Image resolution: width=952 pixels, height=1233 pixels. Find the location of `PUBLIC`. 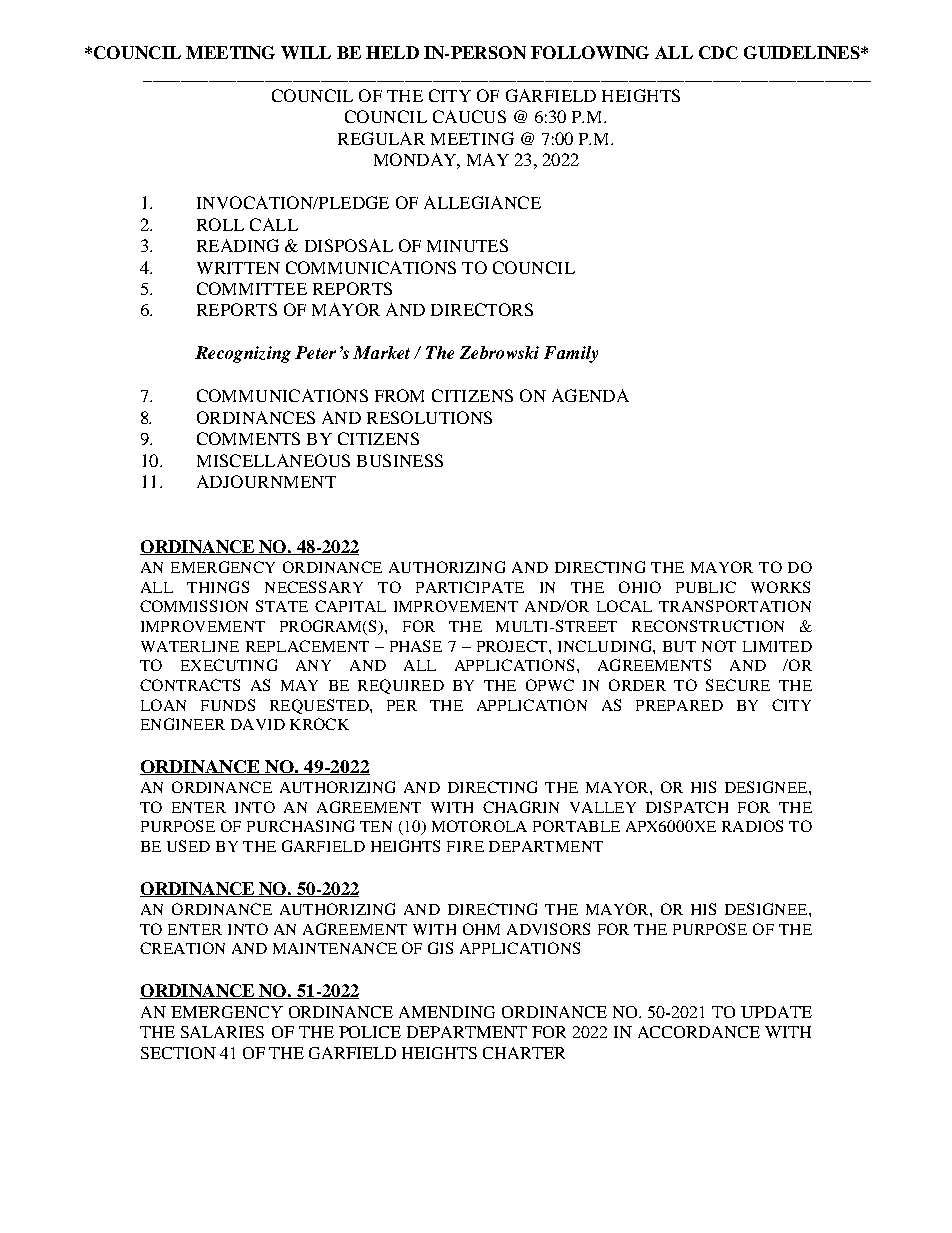

PUBLIC is located at coordinates (706, 587).
